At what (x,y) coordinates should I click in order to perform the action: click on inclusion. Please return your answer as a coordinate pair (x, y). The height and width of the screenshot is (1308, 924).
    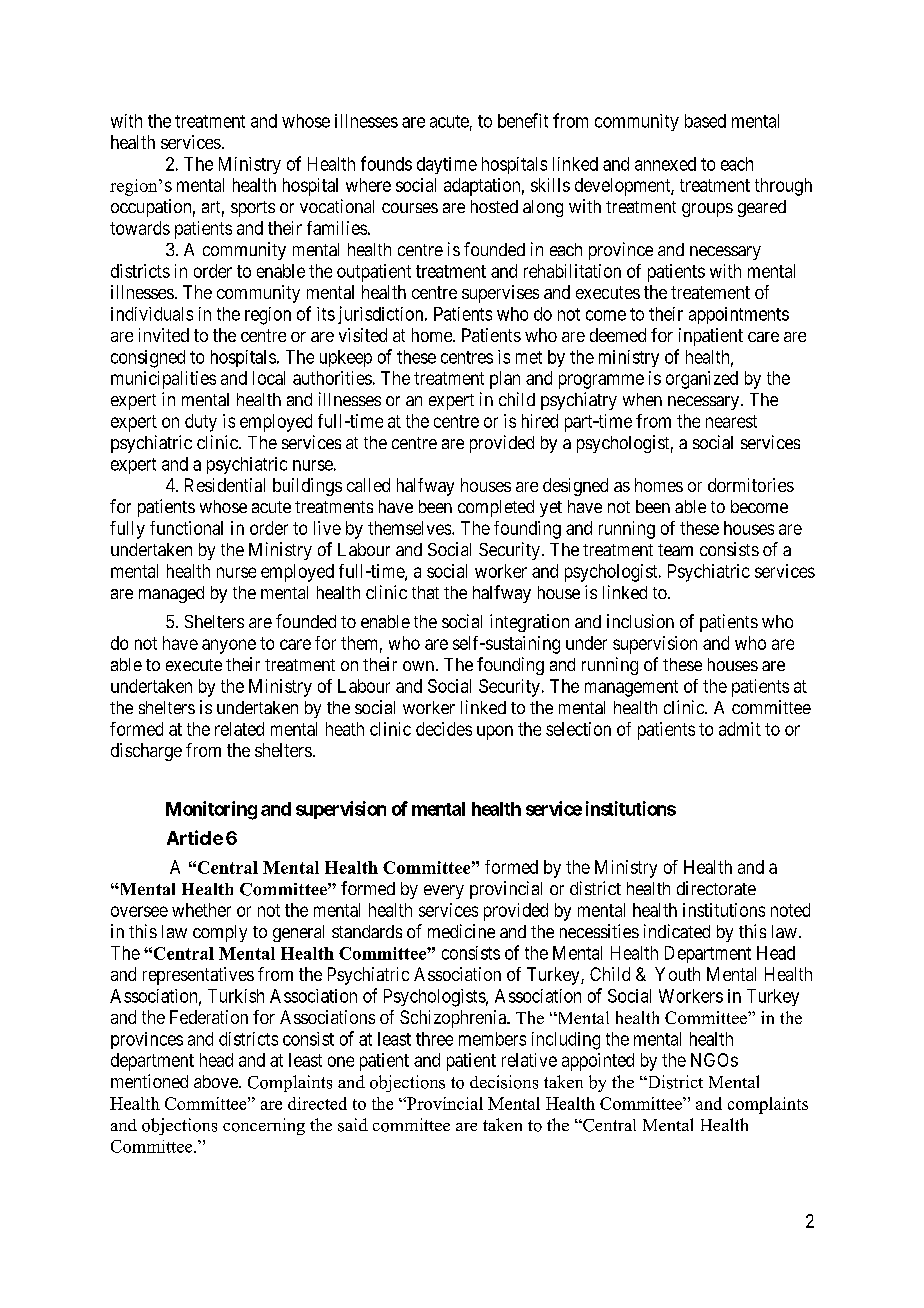
    Looking at the image, I should click on (640, 621).
